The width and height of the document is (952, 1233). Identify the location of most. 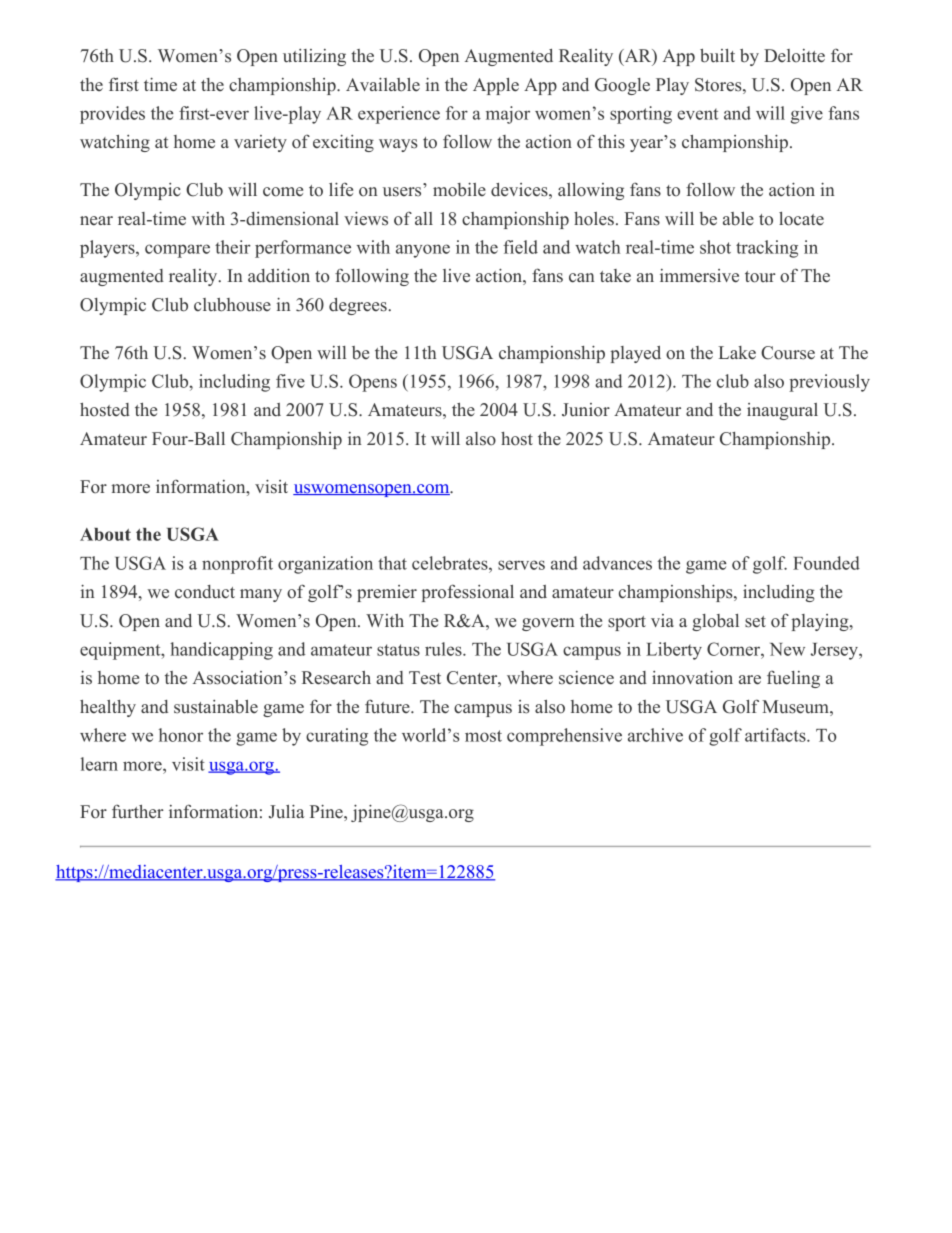
(483, 736).
